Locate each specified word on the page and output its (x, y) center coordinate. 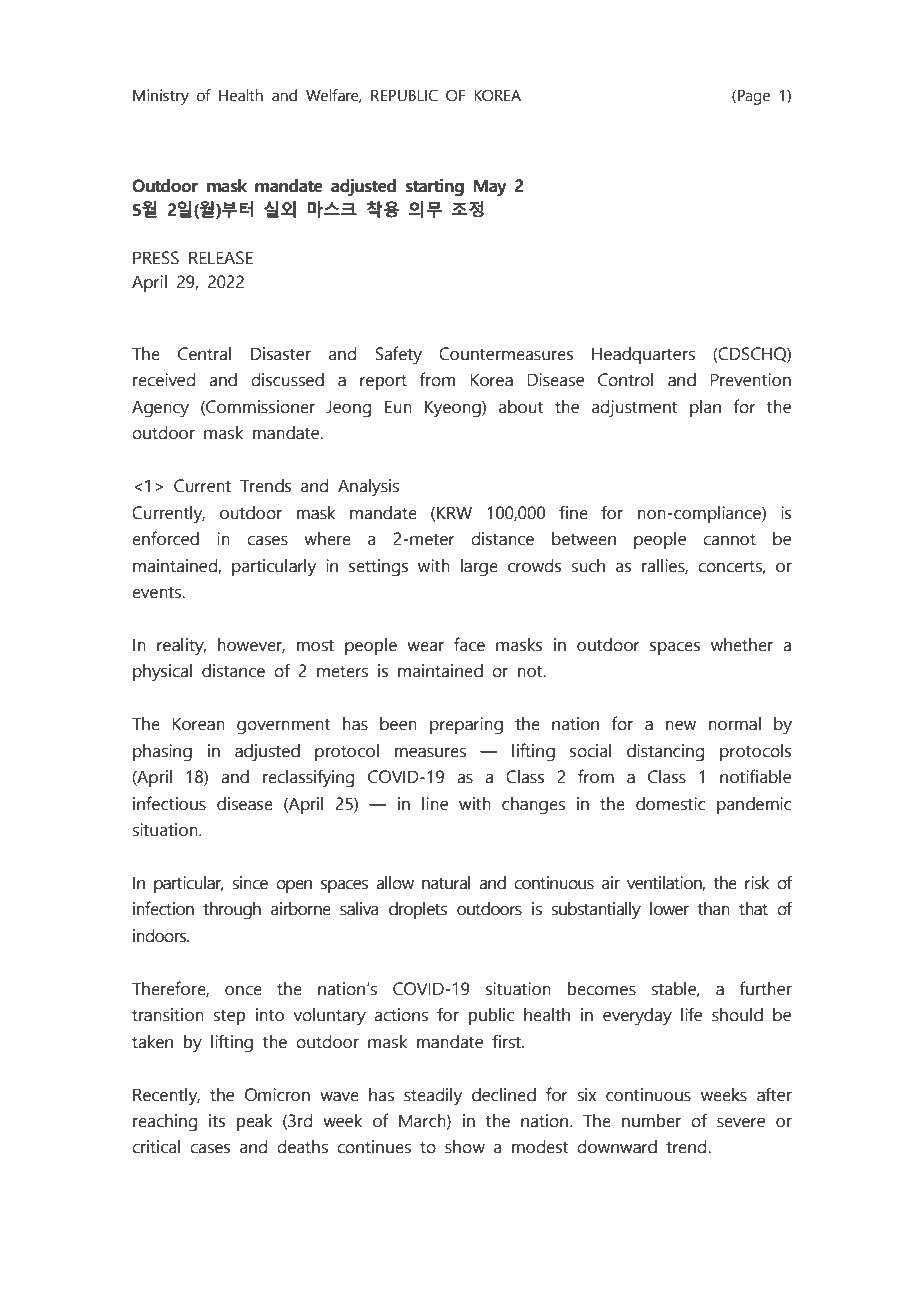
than (714, 909)
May (490, 188)
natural (446, 883)
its (217, 1121)
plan (705, 408)
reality (181, 647)
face (469, 644)
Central (204, 354)
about (521, 407)
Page (754, 97)
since (250, 883)
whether (742, 645)
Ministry (161, 97)
